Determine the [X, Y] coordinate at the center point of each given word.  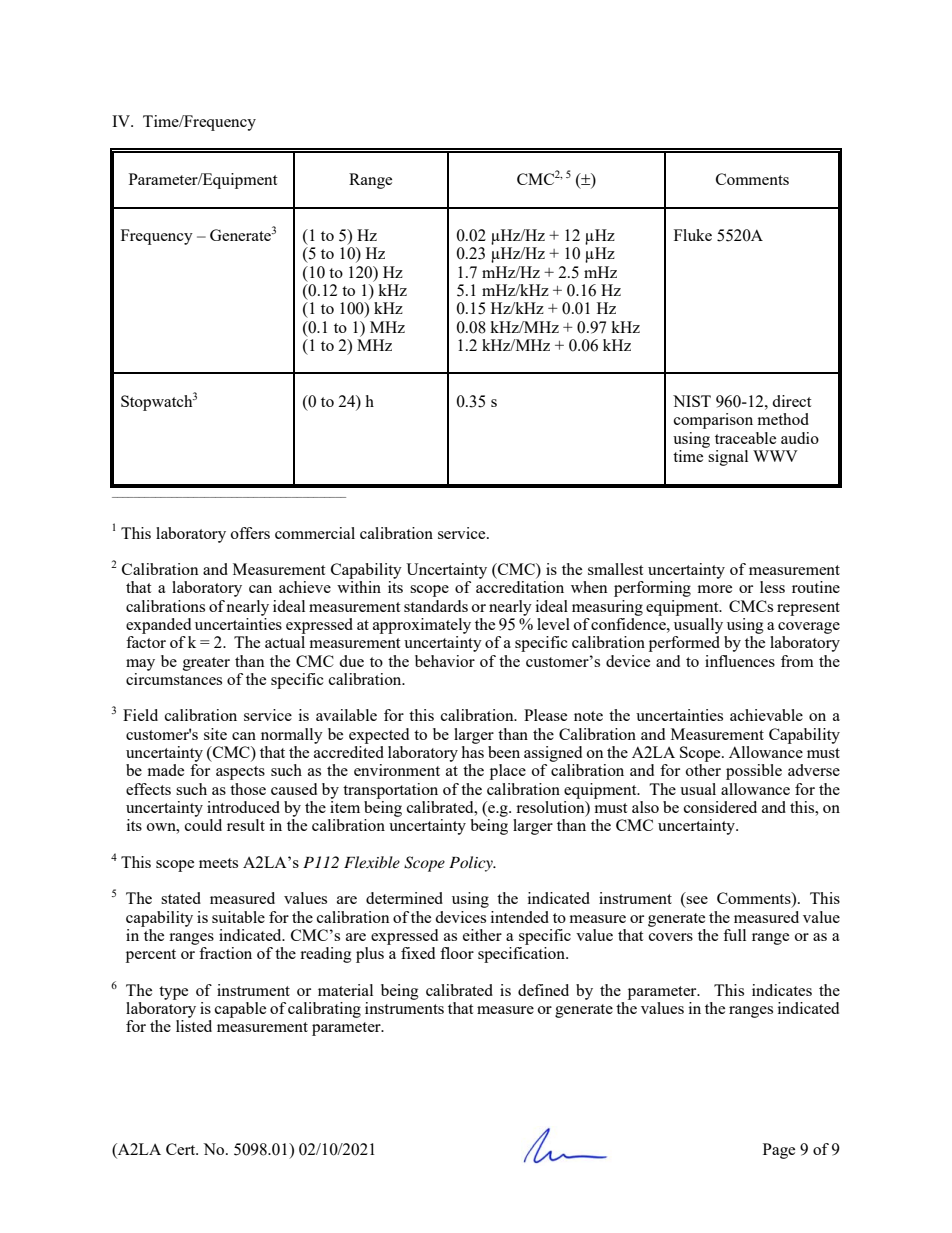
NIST [692, 401]
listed [194, 1026]
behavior [445, 661]
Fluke [693, 235]
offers [250, 533]
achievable [766, 715]
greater [206, 664]
